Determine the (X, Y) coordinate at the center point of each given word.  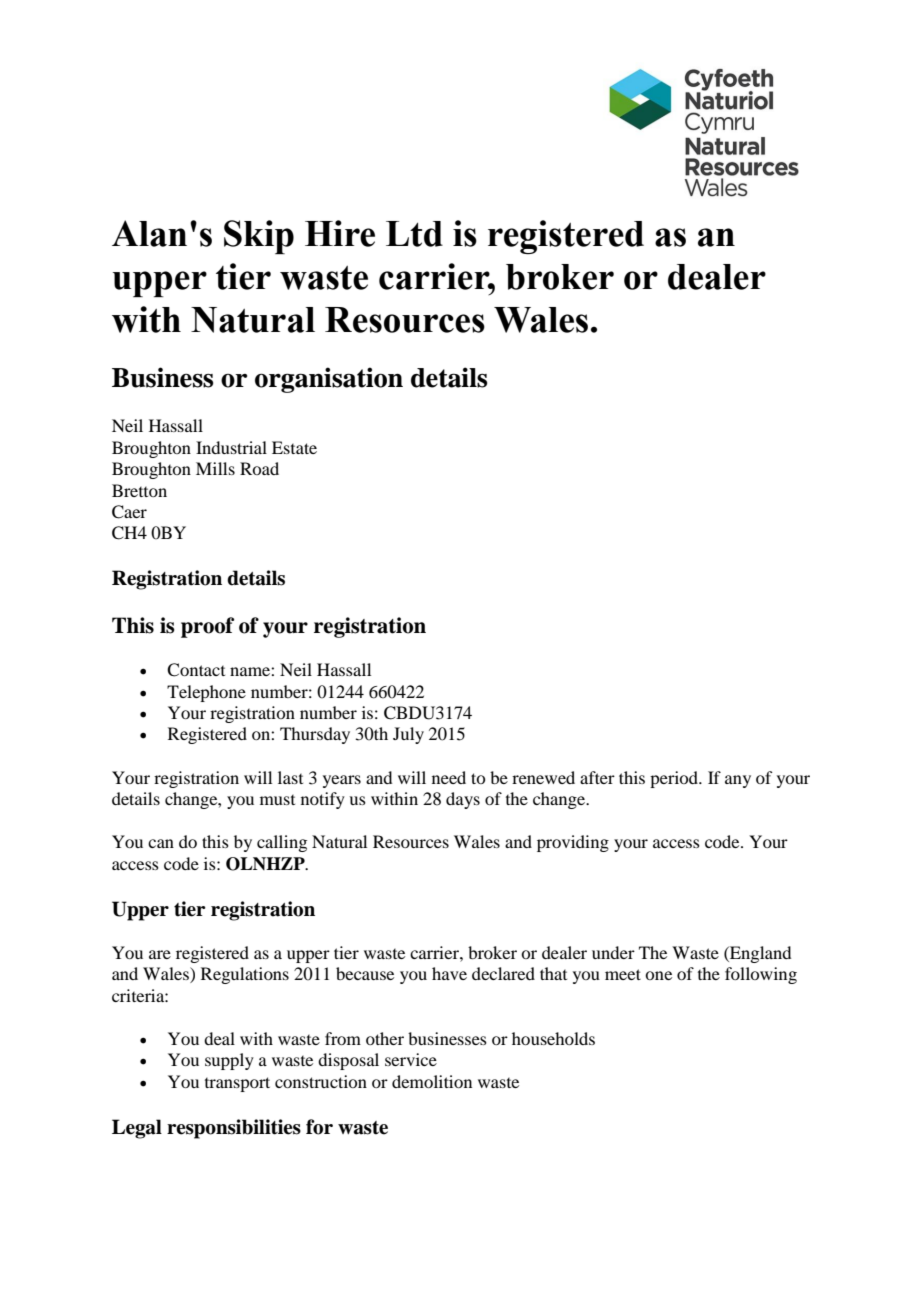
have (449, 973)
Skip (259, 237)
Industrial (231, 447)
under (613, 952)
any (738, 781)
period (675, 779)
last (290, 777)
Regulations (245, 975)
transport (237, 1084)
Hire (340, 233)
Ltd (414, 234)
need (449, 777)
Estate (294, 447)
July (408, 735)
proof (207, 627)
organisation (329, 380)
